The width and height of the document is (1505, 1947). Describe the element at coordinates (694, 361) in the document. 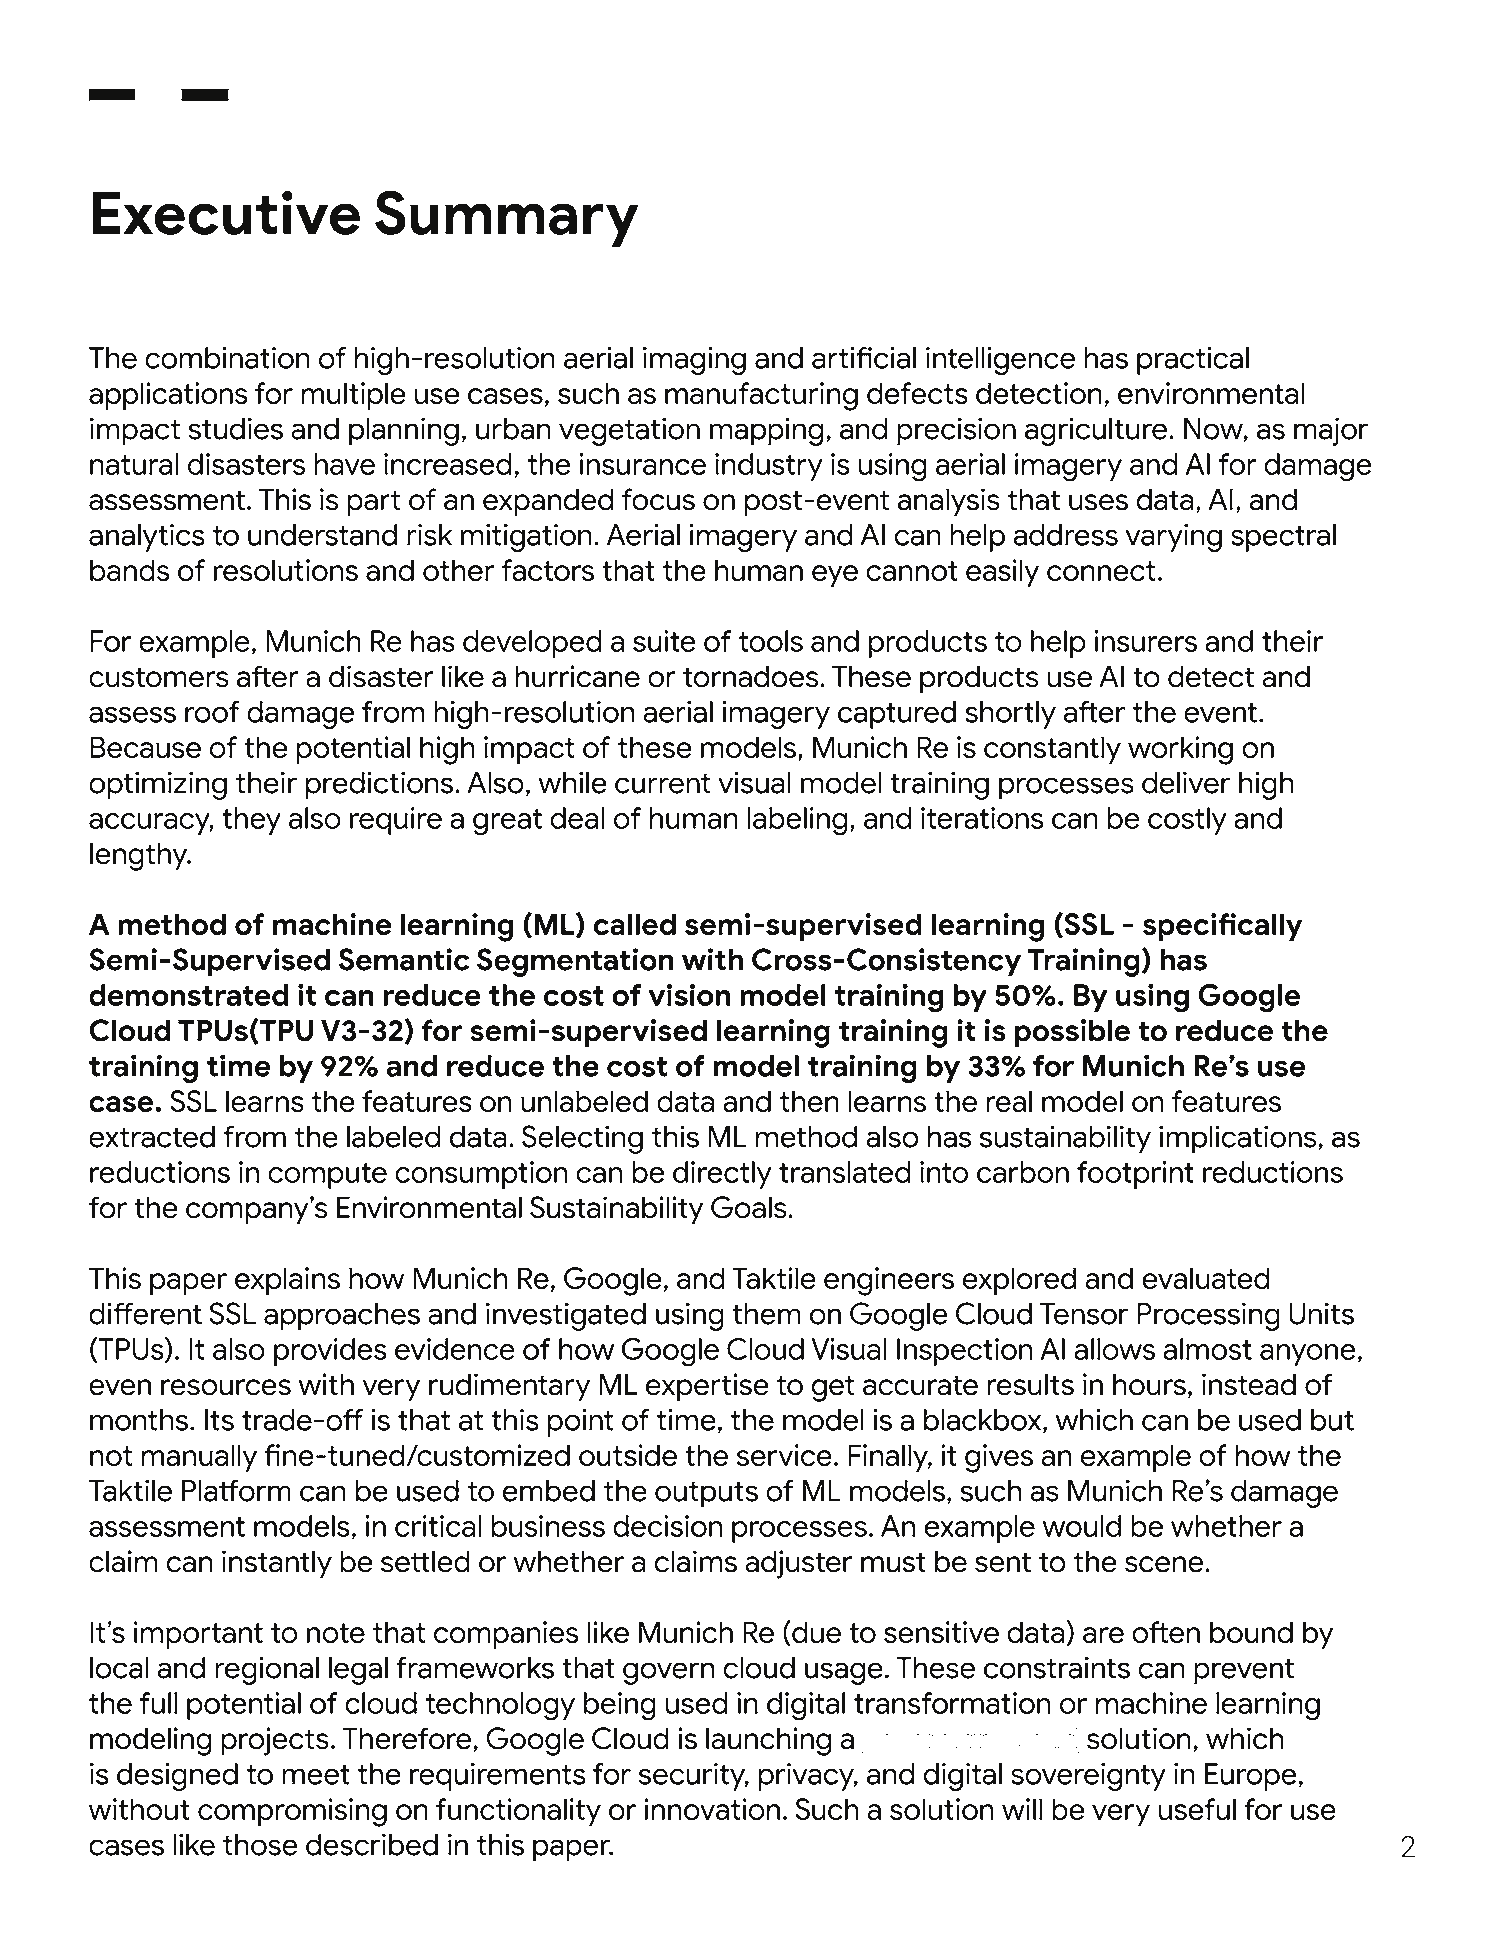

I see `imaging` at that location.
